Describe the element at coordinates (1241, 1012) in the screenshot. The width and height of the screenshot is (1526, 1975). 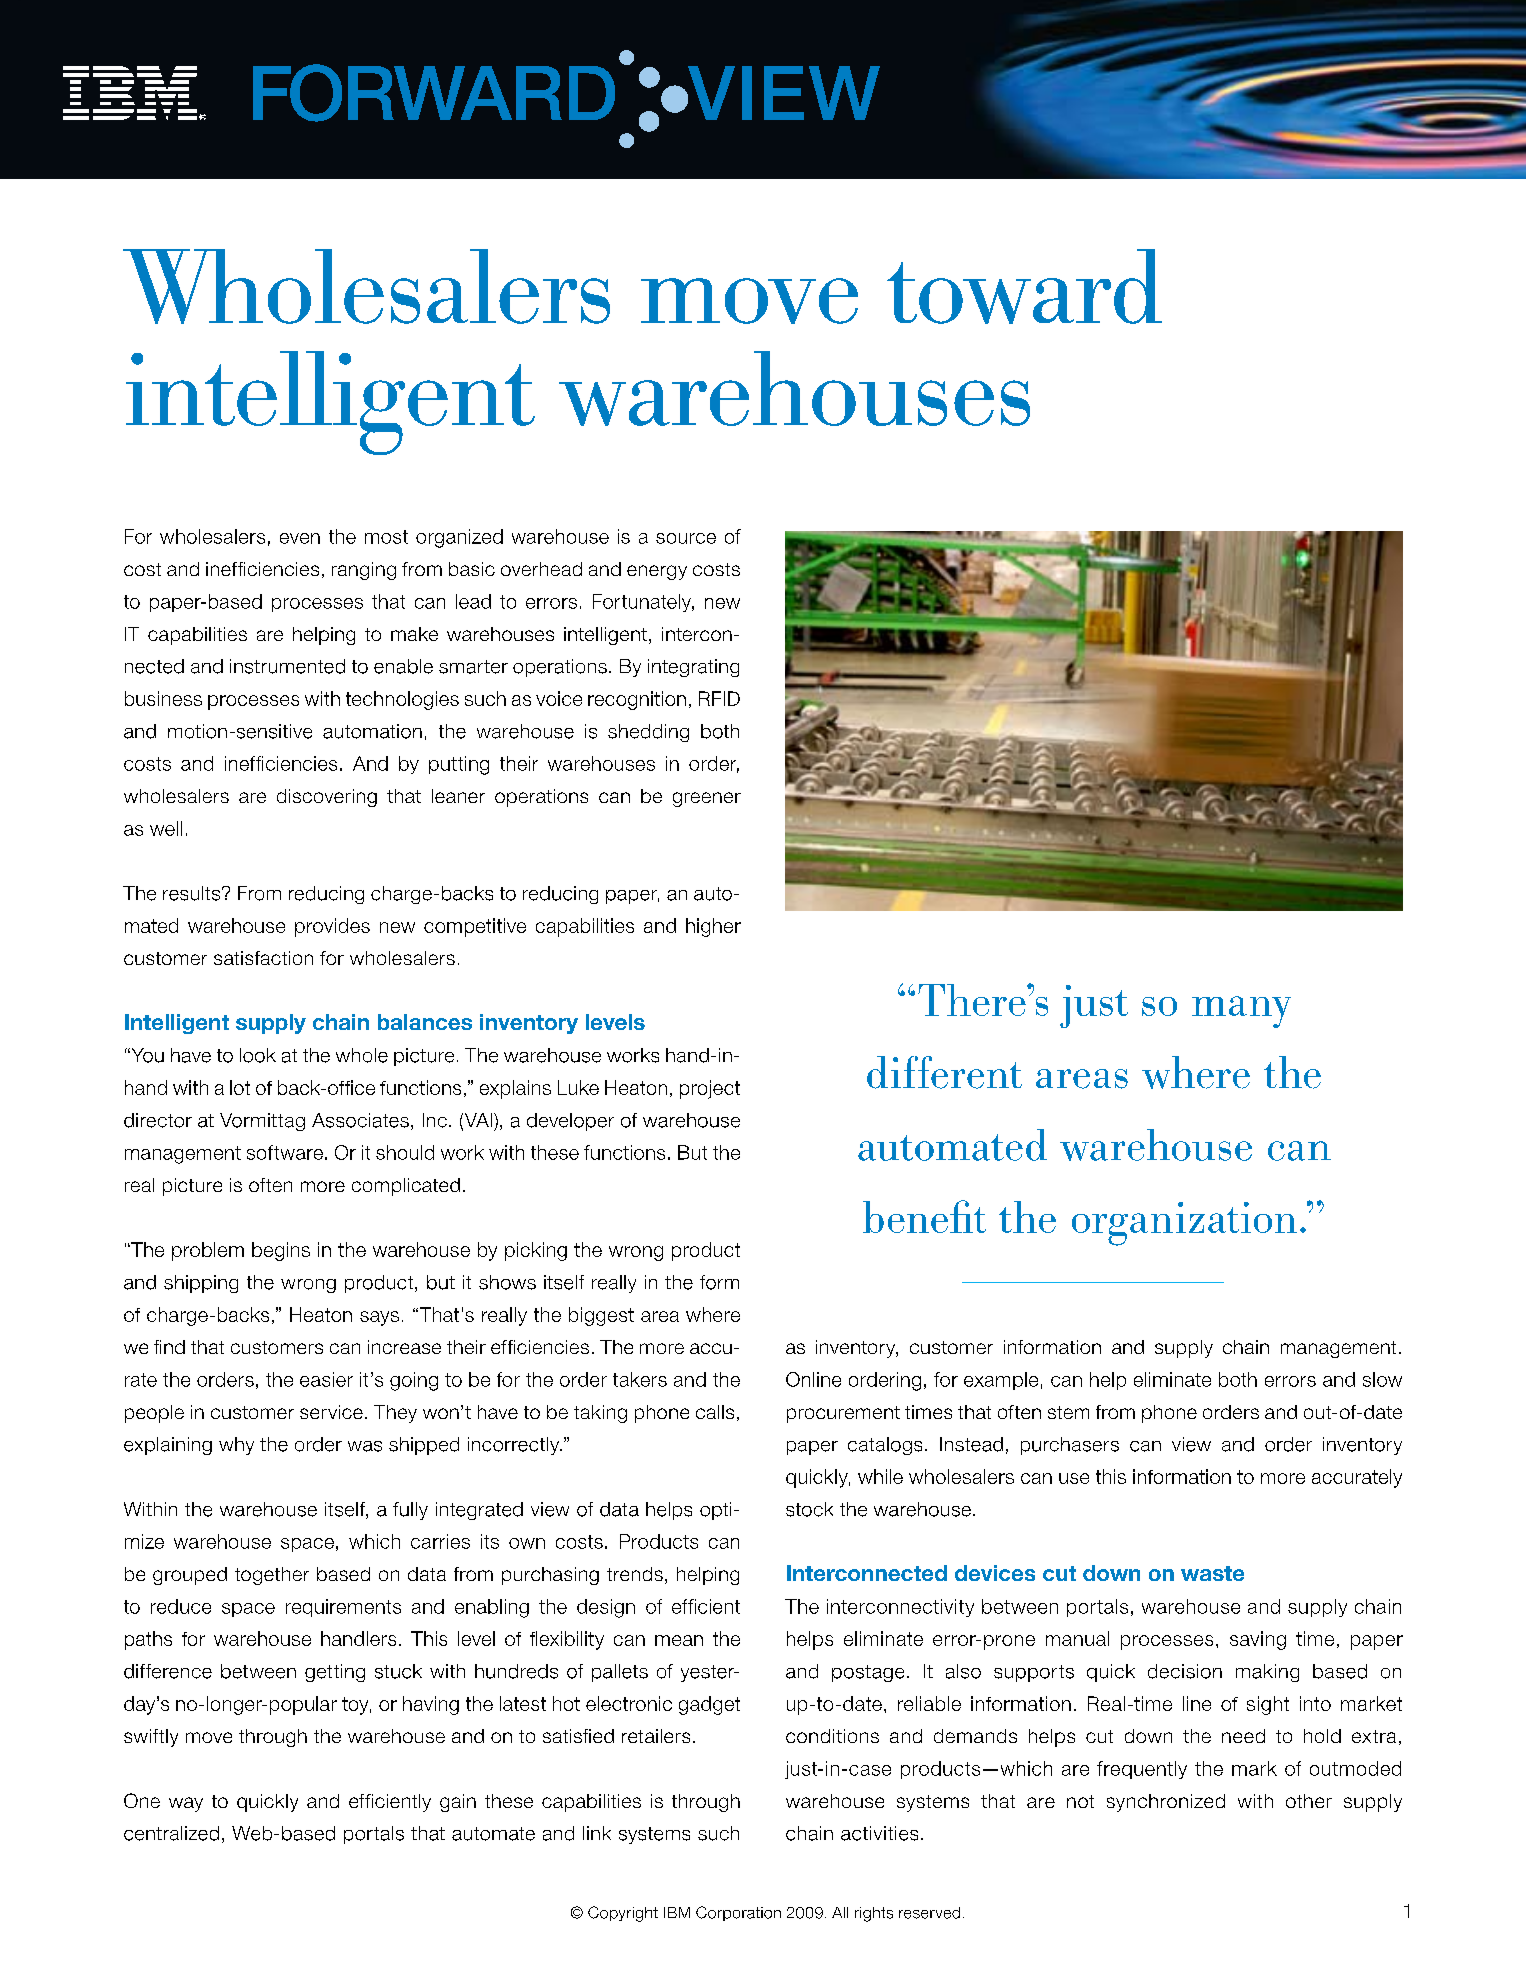
I see `many` at that location.
